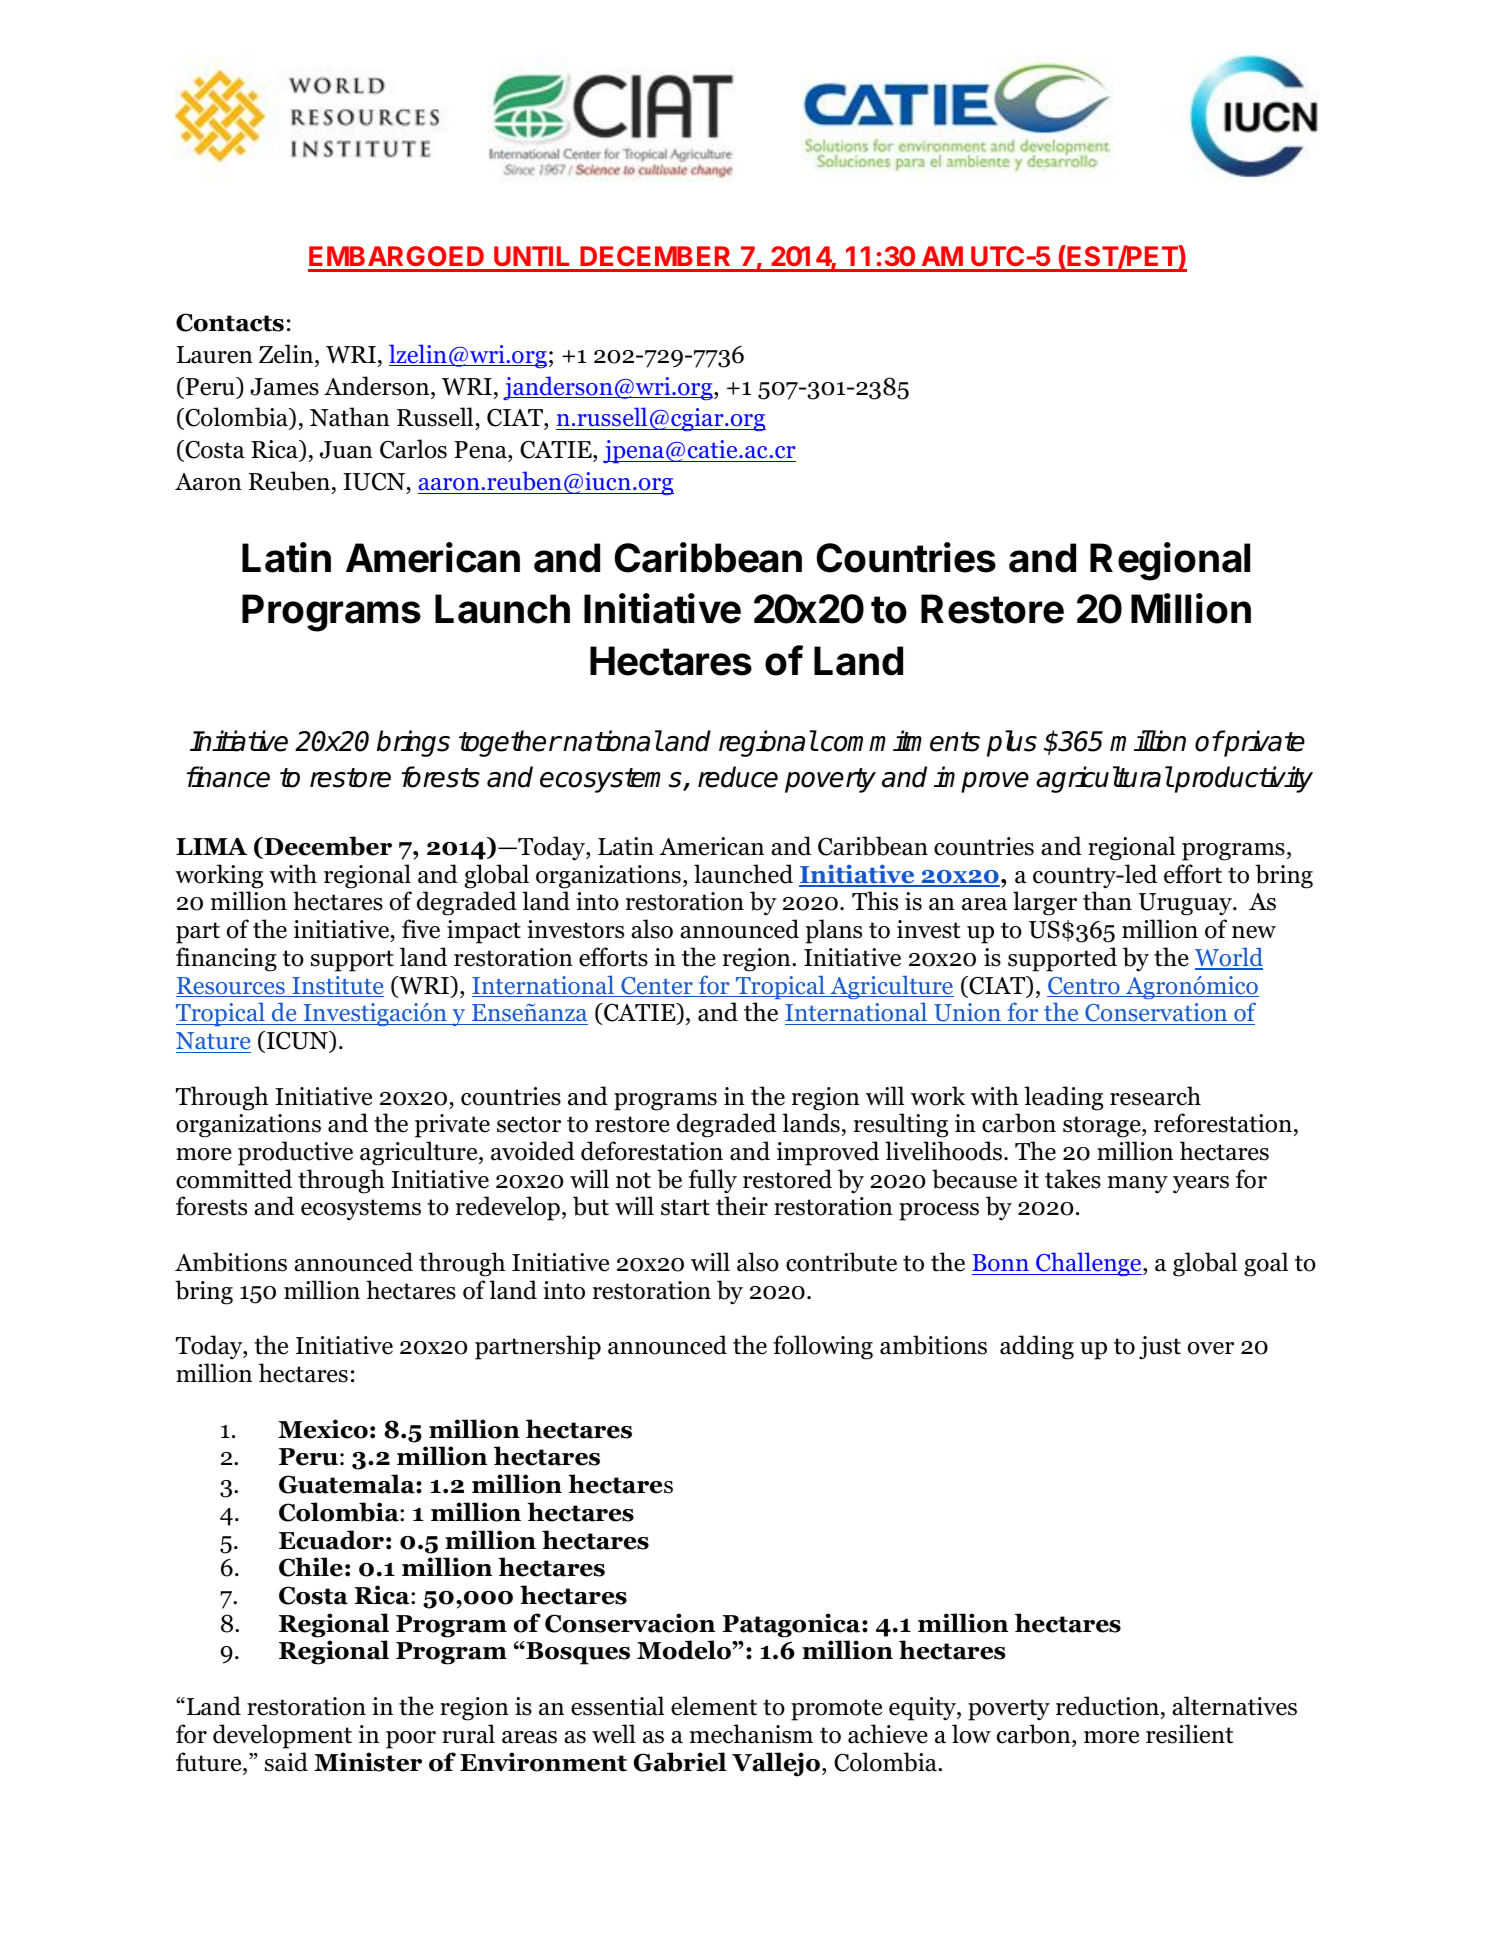 This document has height=1934, width=1494. What do you see at coordinates (282, 1736) in the document?
I see `development` at bounding box center [282, 1736].
